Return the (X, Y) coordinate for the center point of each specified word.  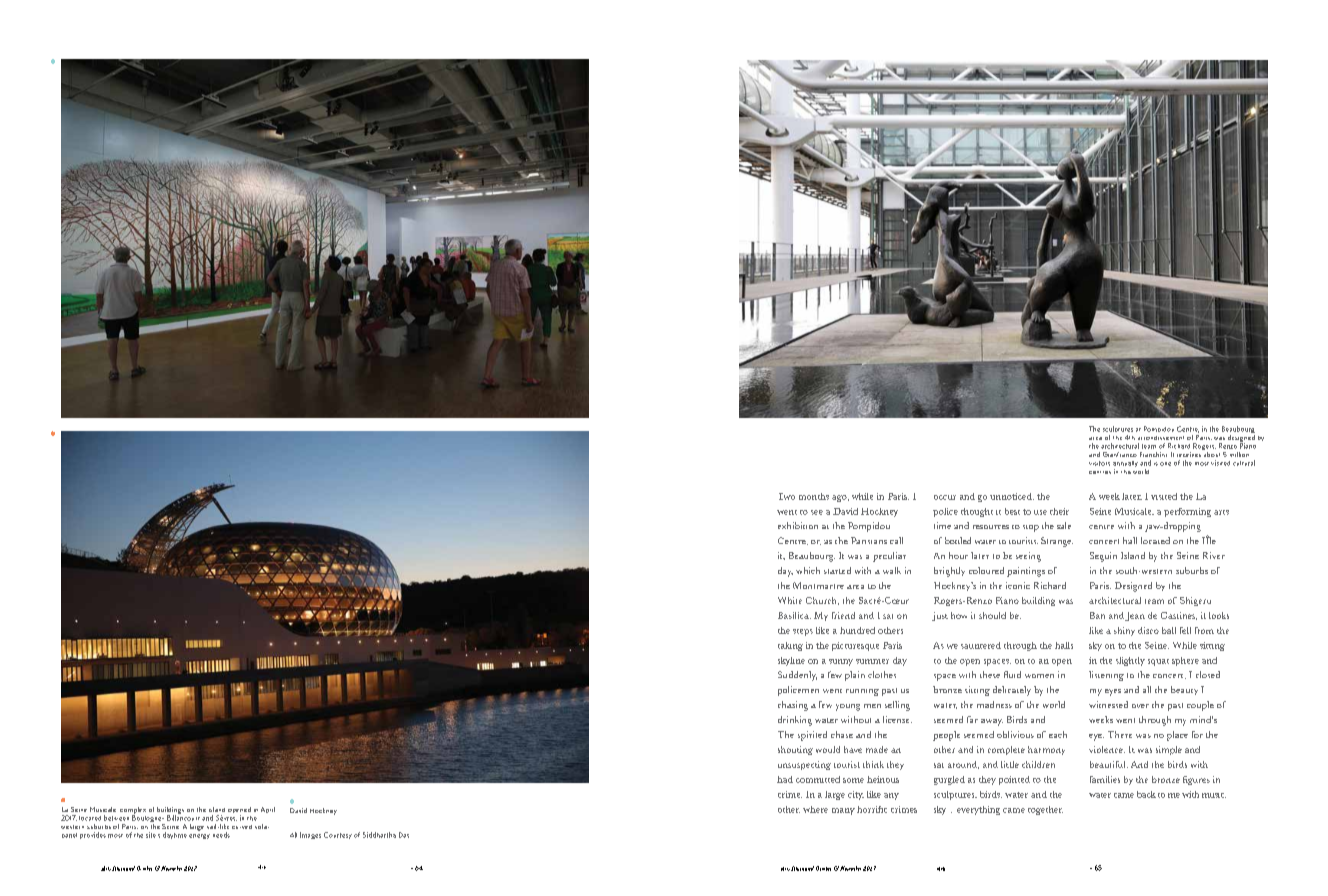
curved (242, 827)
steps (803, 632)
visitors (1099, 463)
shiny (1124, 631)
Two (787, 496)
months (814, 496)
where (815, 809)
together (1045, 810)
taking (790, 646)
